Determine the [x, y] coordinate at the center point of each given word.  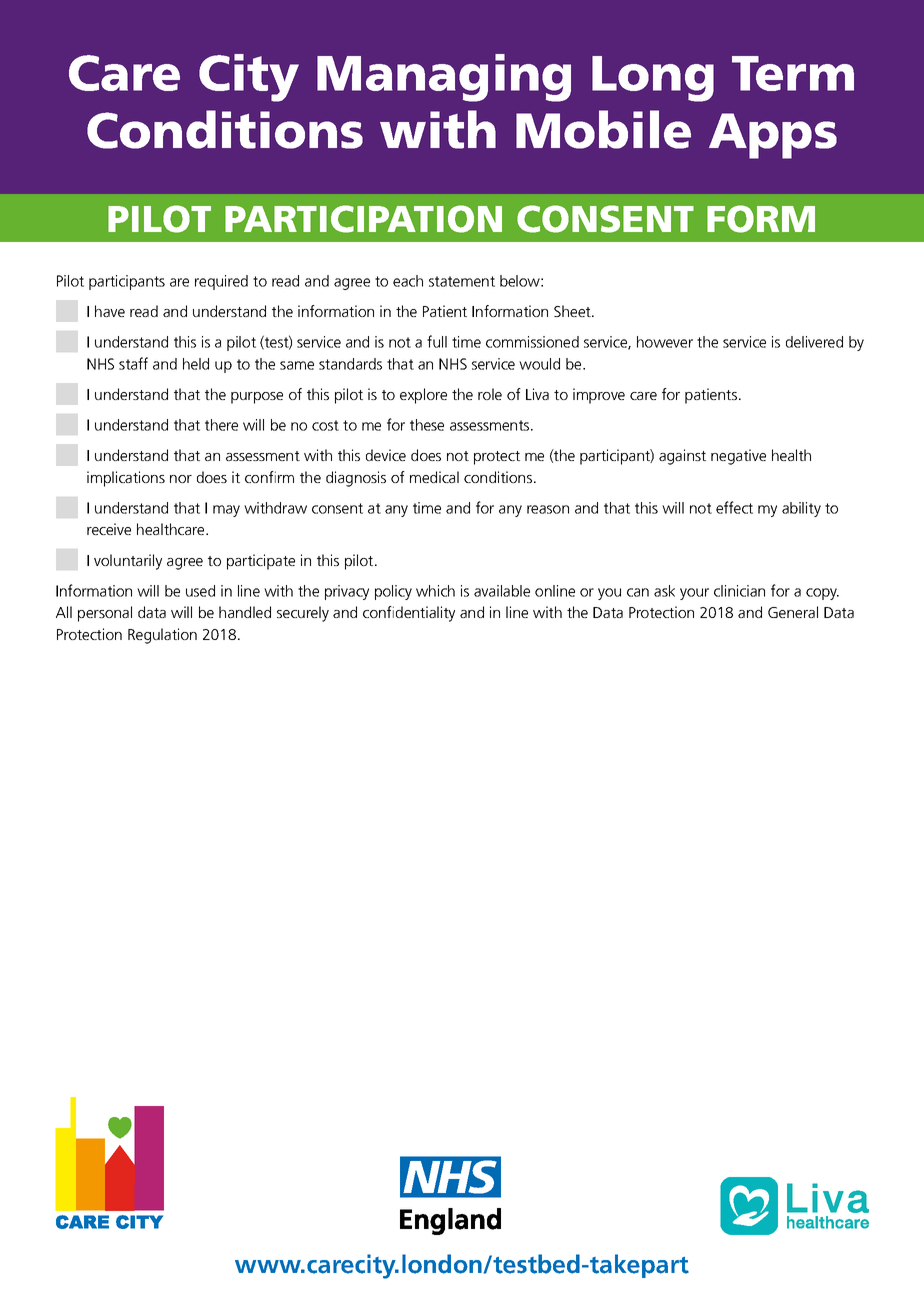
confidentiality [409, 614]
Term [793, 73]
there [221, 425]
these [427, 425]
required [221, 282]
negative [738, 457]
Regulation [162, 636]
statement [462, 281]
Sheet [573, 311]
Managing [444, 78]
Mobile [603, 129]
